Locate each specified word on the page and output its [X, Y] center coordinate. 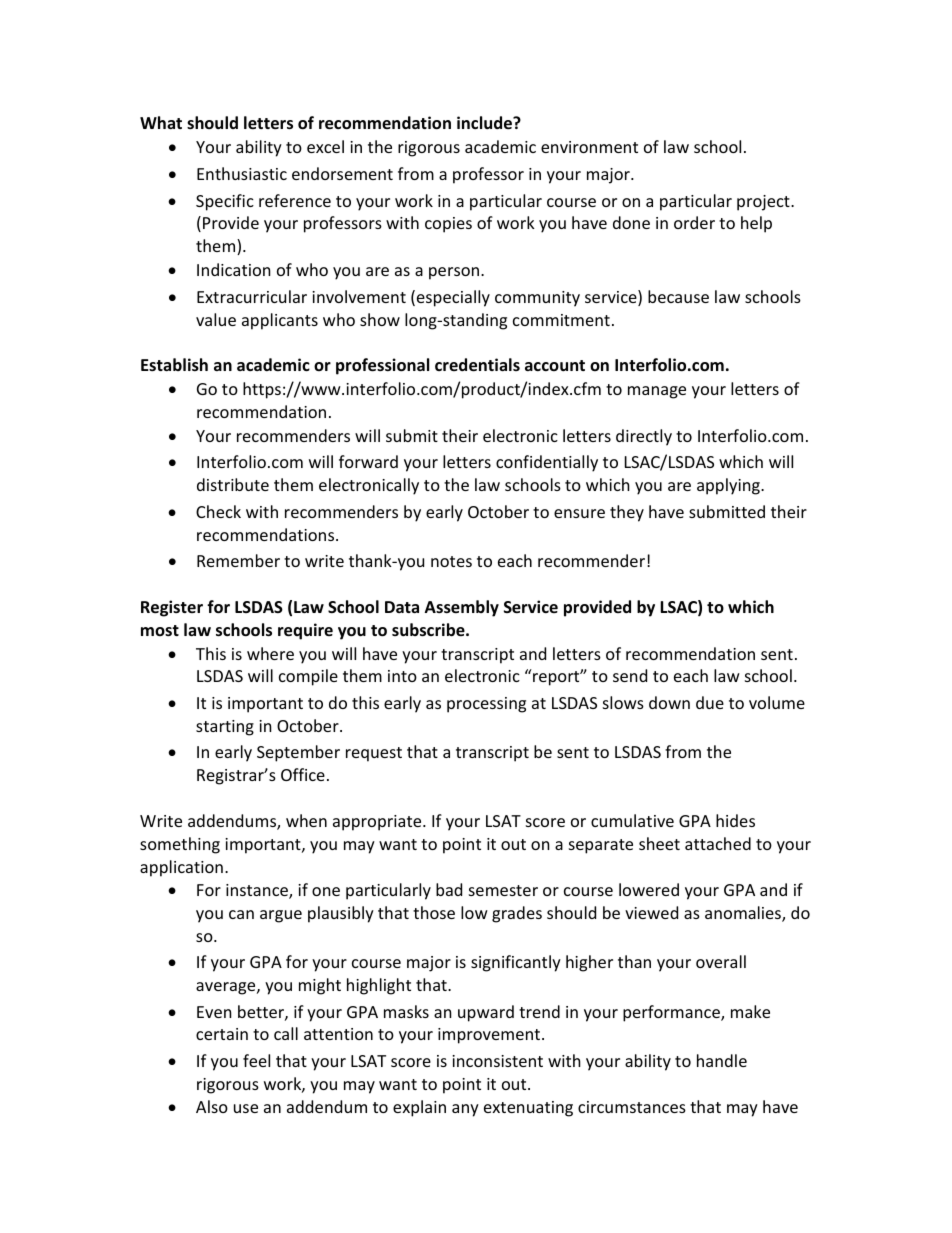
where [270, 653]
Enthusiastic [242, 173]
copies [448, 225]
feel [256, 1060]
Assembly [462, 608]
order [694, 222]
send [630, 675]
